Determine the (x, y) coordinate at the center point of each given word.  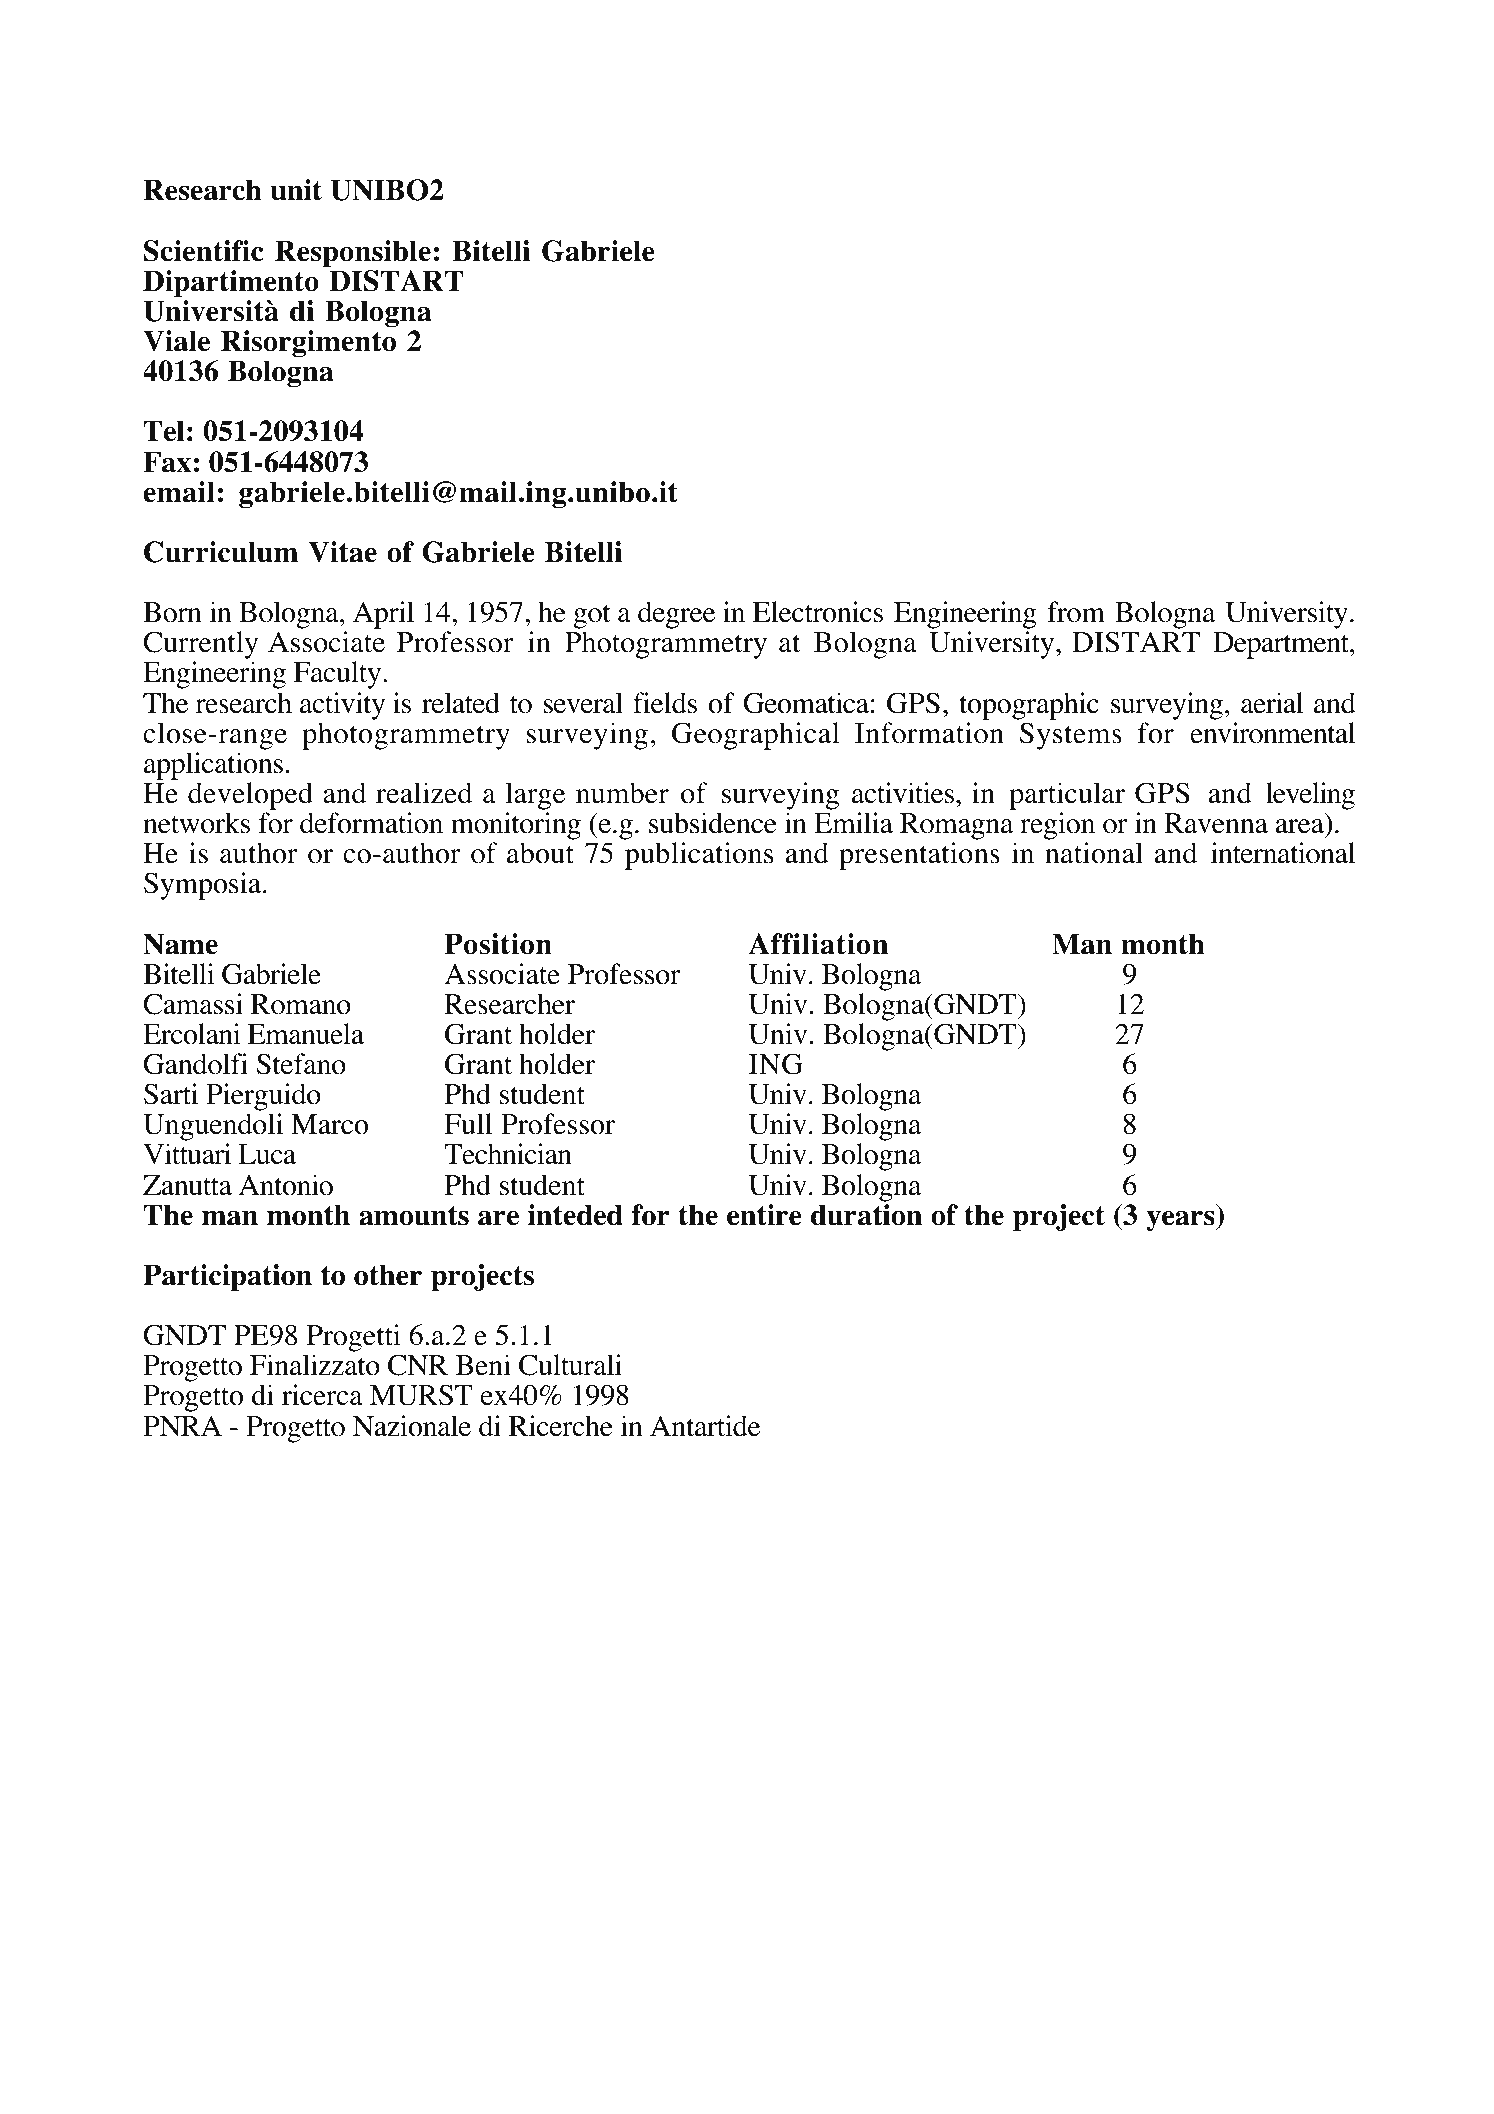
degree (676, 615)
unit (296, 190)
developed (250, 796)
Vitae (342, 552)
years (1181, 1220)
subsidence (713, 823)
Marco (329, 1124)
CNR (418, 1365)
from (1076, 612)
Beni (483, 1365)
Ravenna (1216, 823)
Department (1282, 645)
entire (764, 1215)
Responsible (353, 254)
